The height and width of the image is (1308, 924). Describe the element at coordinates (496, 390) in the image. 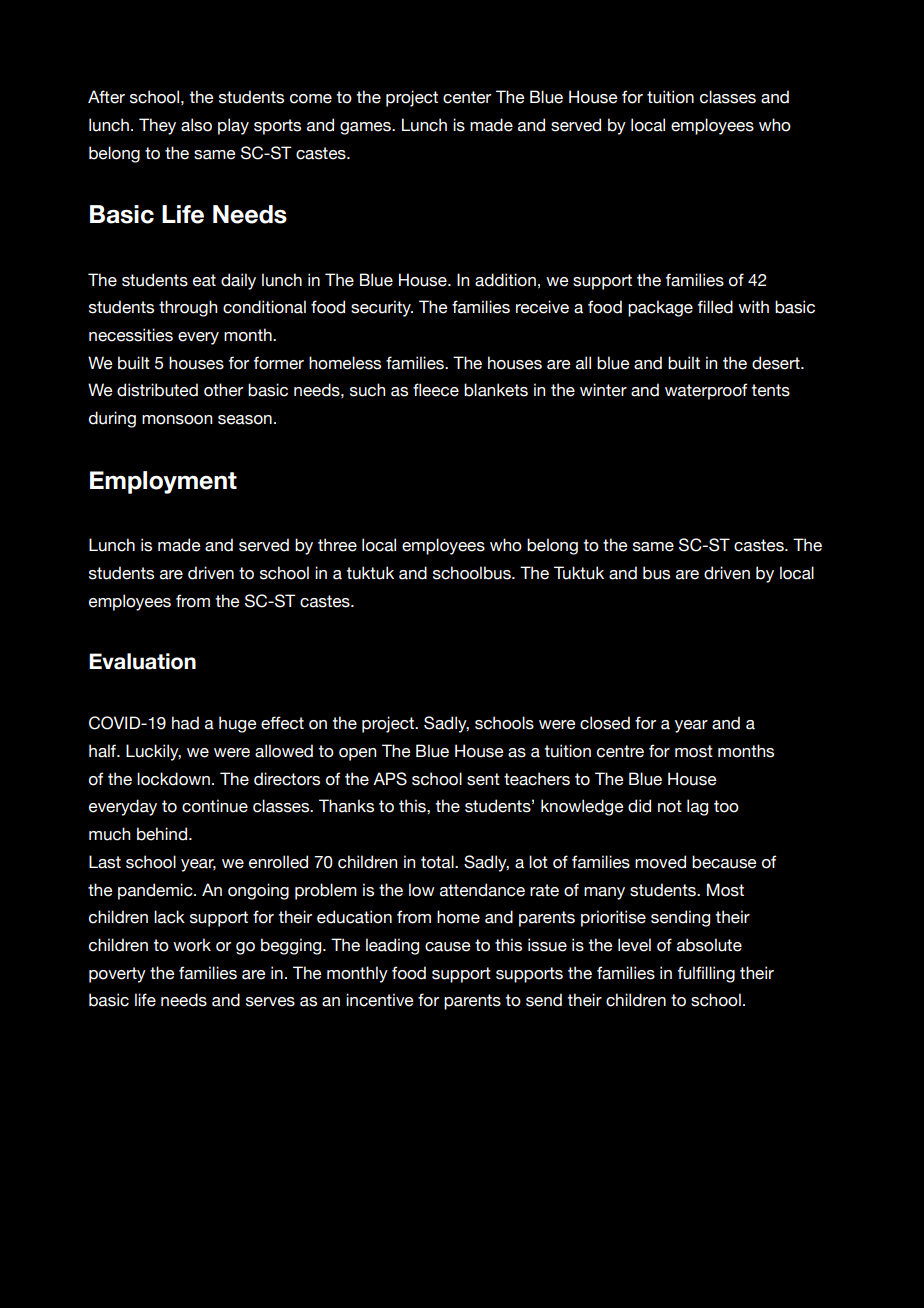

I see `blankets` at that location.
